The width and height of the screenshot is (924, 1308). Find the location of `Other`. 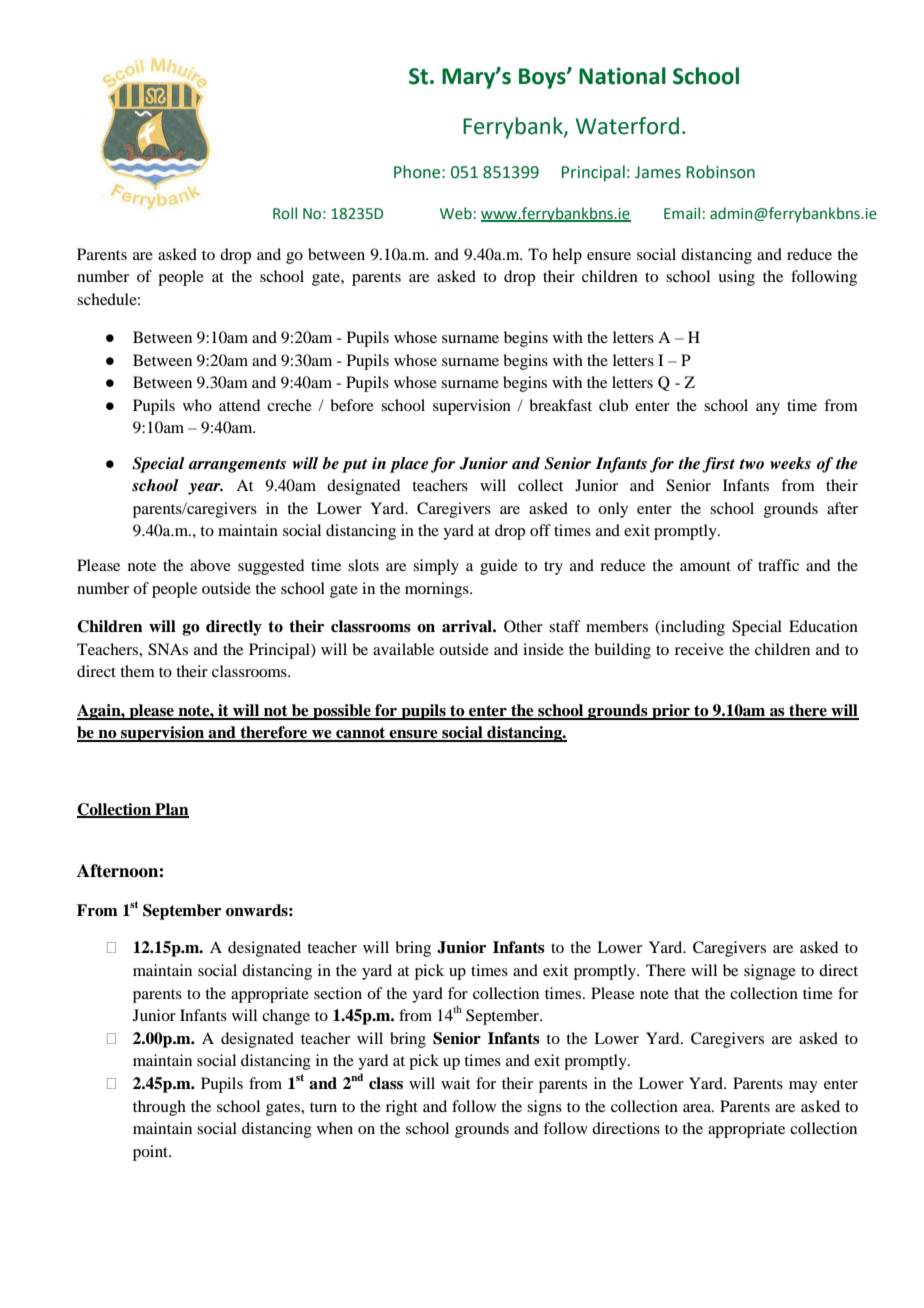

Other is located at coordinates (523, 626).
